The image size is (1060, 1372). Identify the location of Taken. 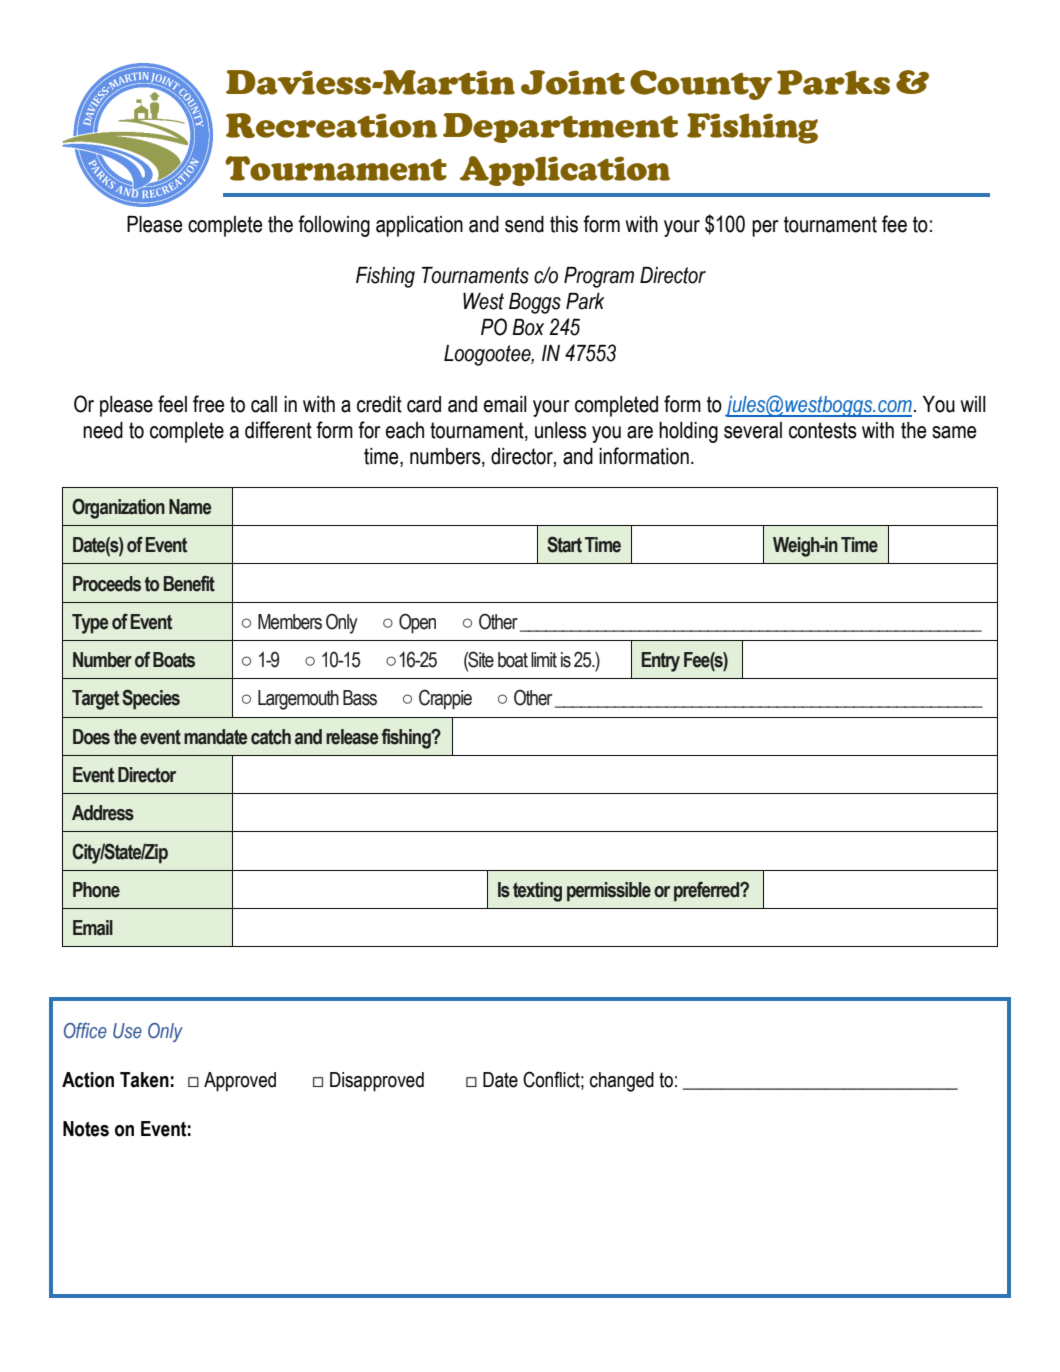
(144, 1080).
